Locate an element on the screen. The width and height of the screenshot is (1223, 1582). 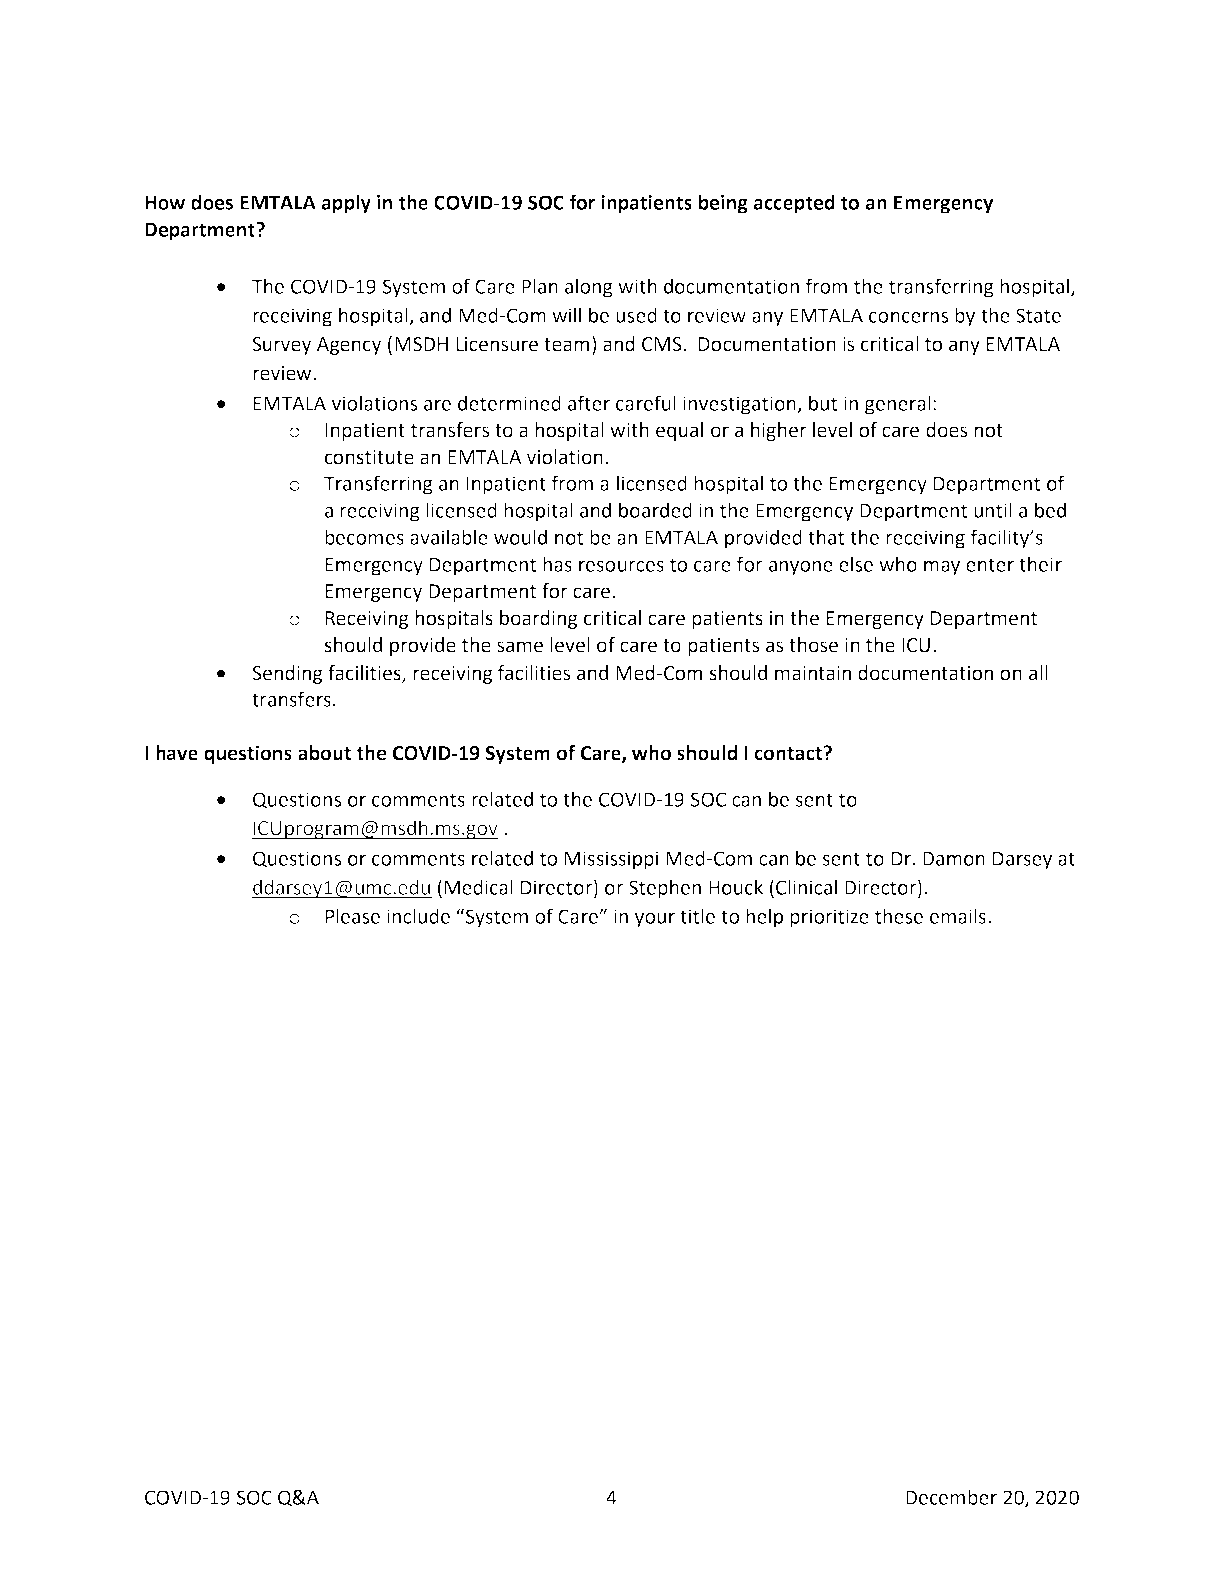
all is located at coordinates (1038, 673).
